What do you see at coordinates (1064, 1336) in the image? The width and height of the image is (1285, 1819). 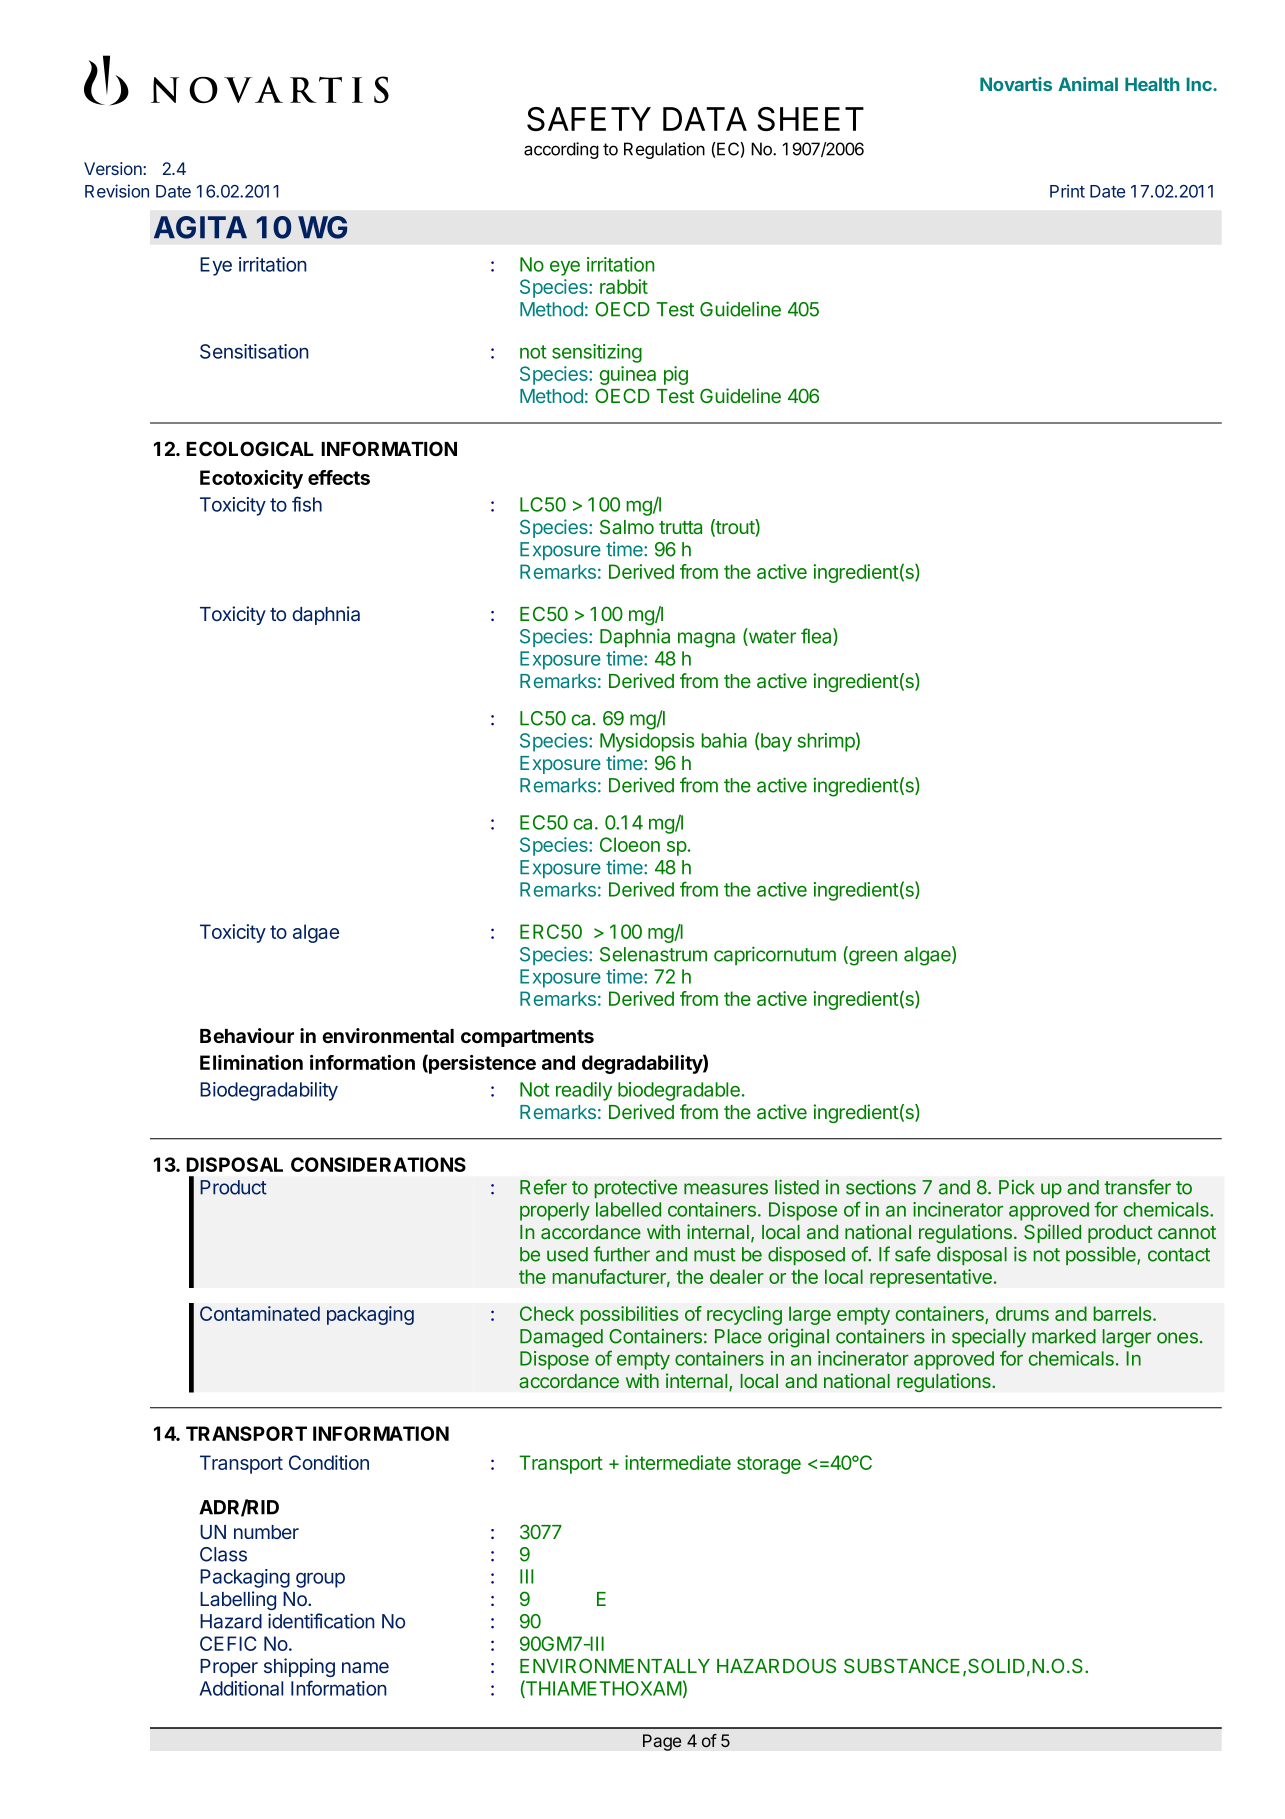 I see `marked` at bounding box center [1064, 1336].
